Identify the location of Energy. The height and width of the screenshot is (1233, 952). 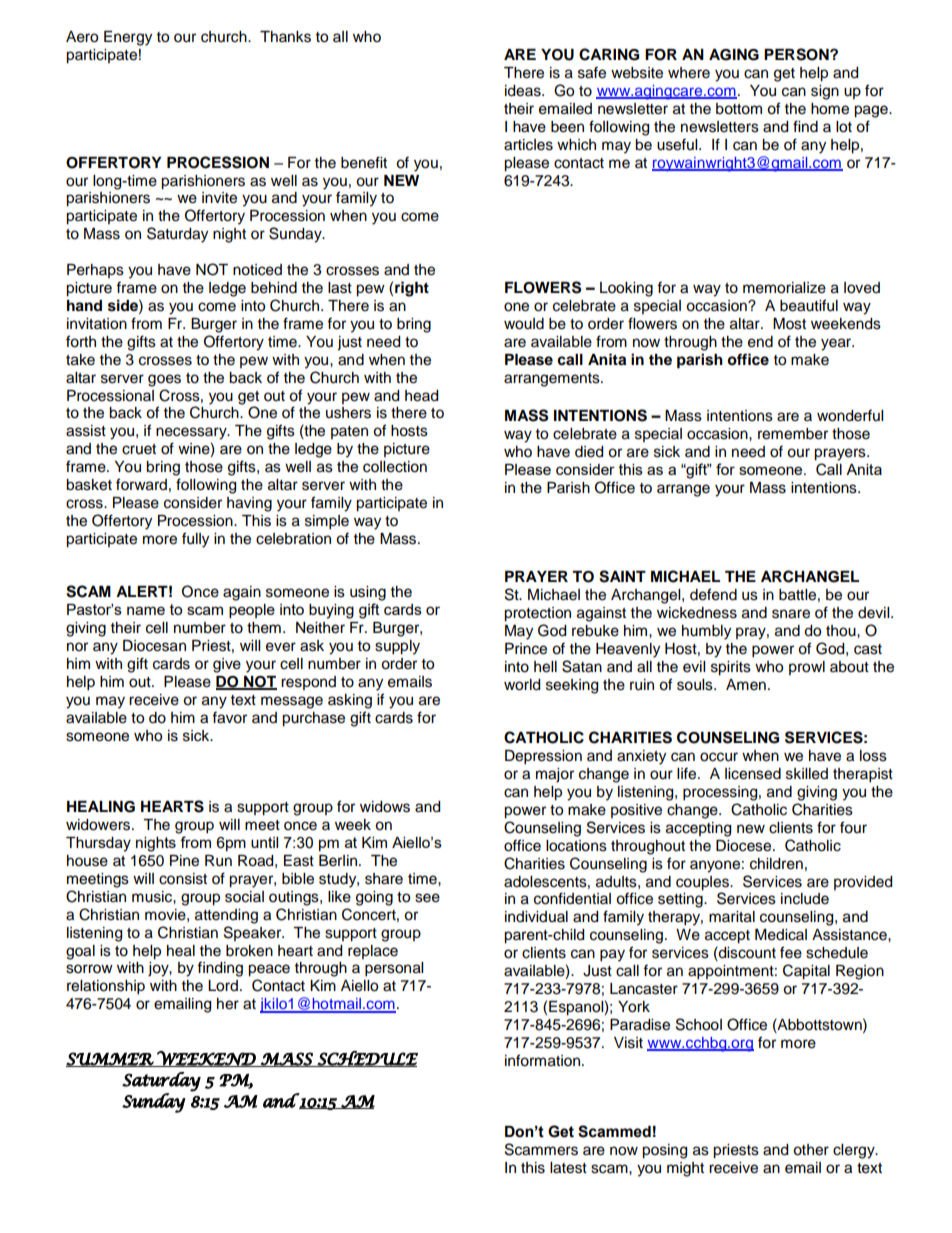
(128, 38).
